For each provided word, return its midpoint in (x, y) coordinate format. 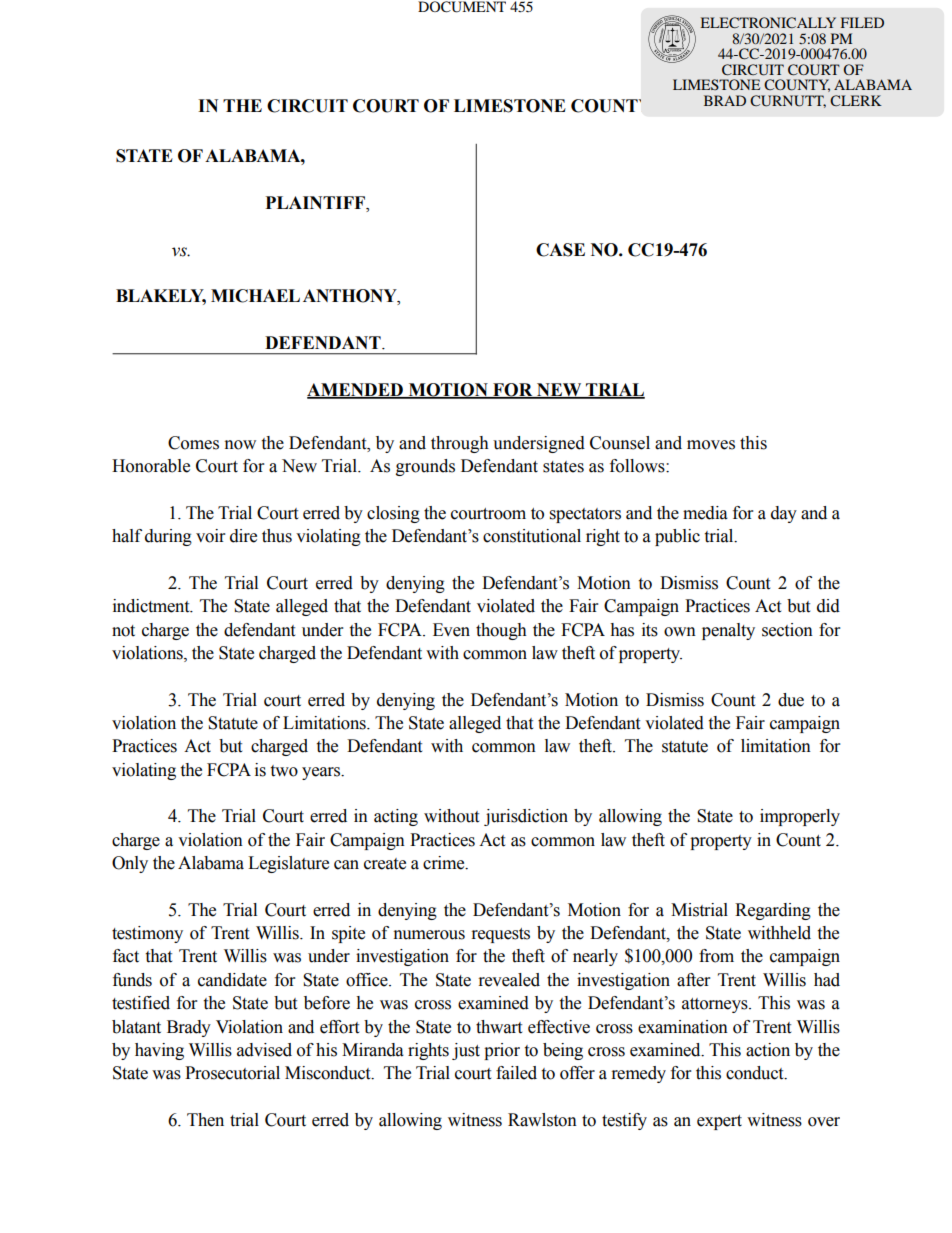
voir (210, 536)
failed (516, 1073)
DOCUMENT (462, 7)
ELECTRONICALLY (768, 22)
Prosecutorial (232, 1073)
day (784, 514)
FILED (862, 22)
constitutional (532, 536)
